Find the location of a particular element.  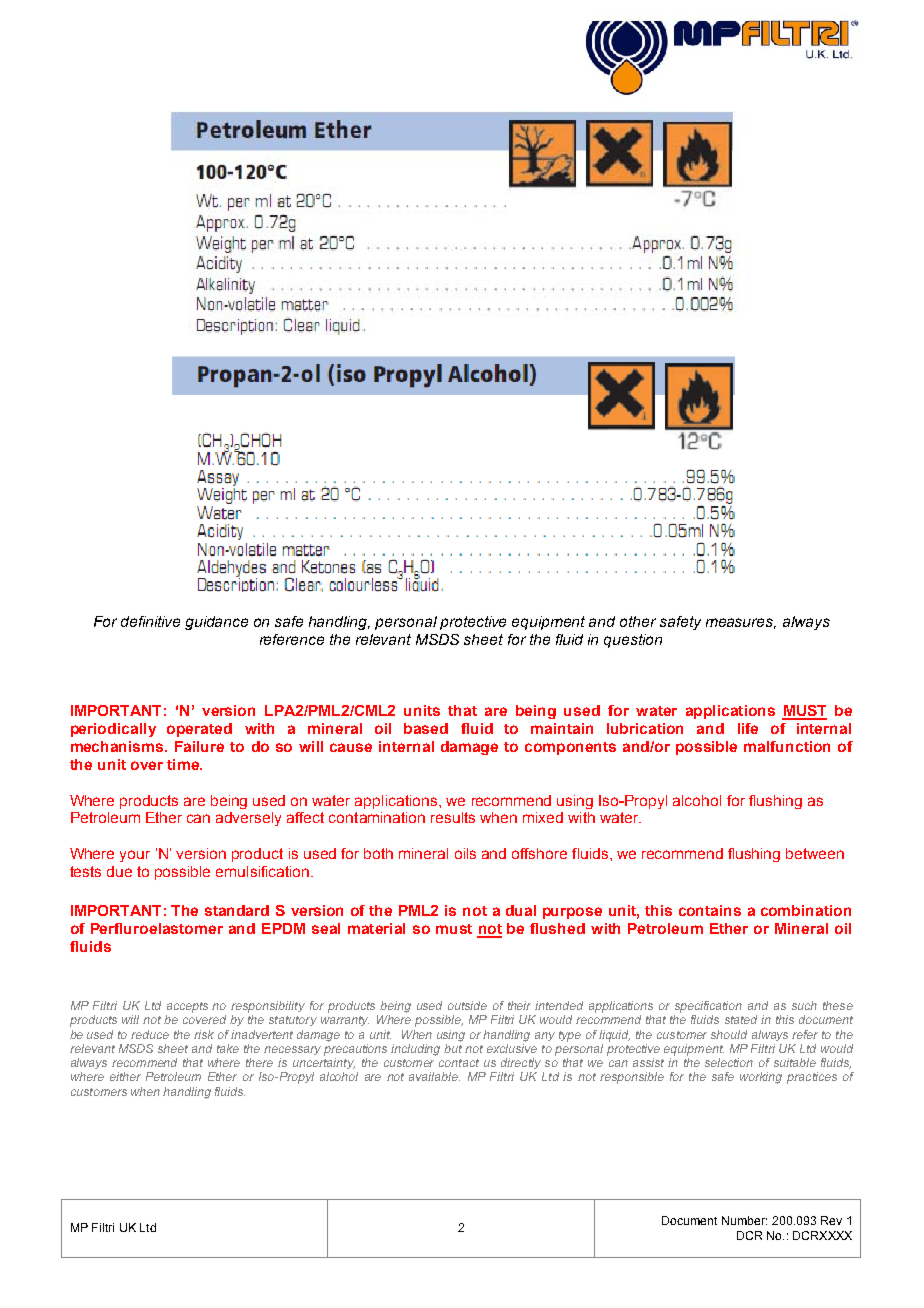

between is located at coordinates (815, 853).
